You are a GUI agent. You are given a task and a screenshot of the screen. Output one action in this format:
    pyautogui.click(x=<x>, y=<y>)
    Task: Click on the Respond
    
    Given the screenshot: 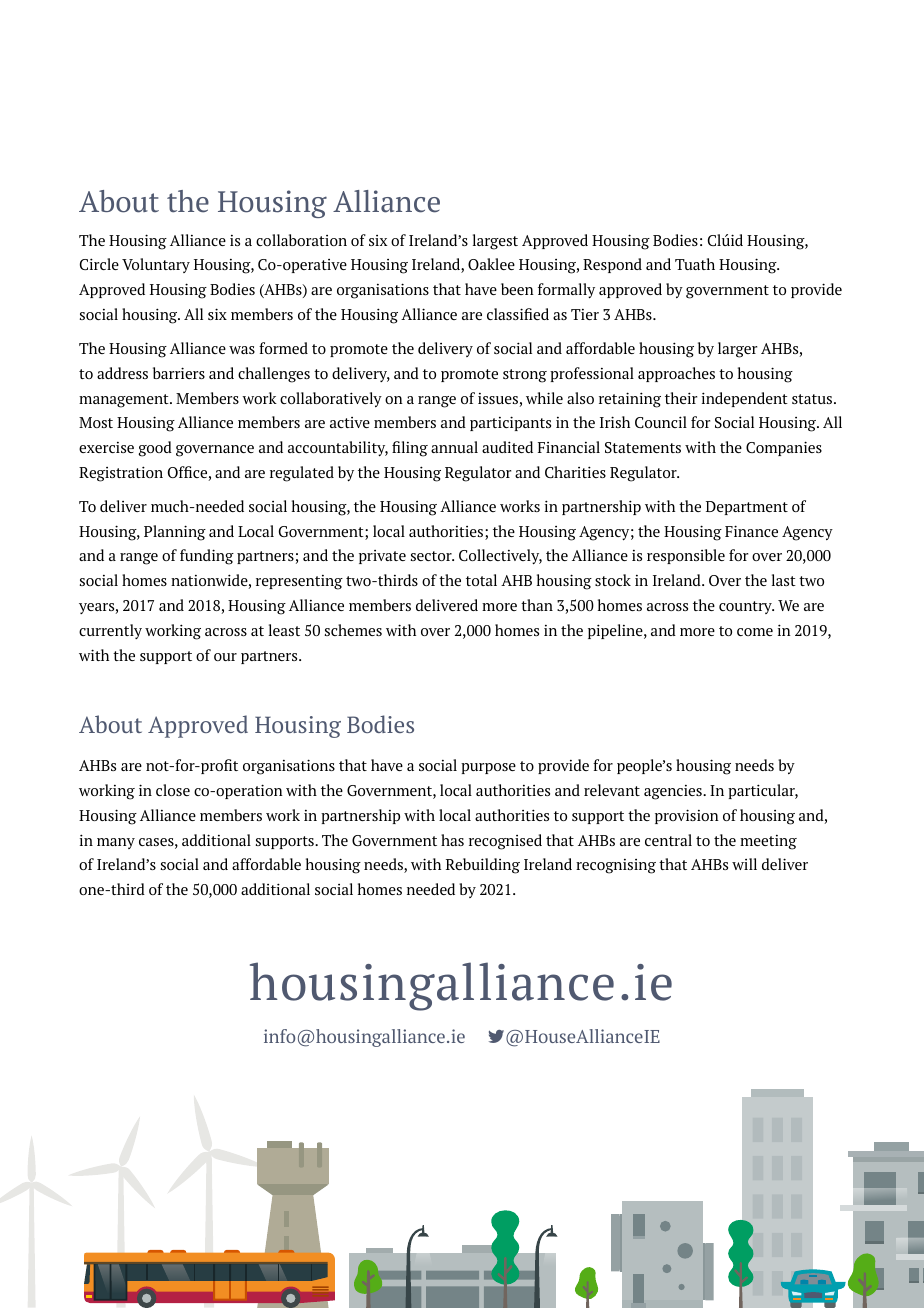 What is the action you would take?
    pyautogui.click(x=612, y=265)
